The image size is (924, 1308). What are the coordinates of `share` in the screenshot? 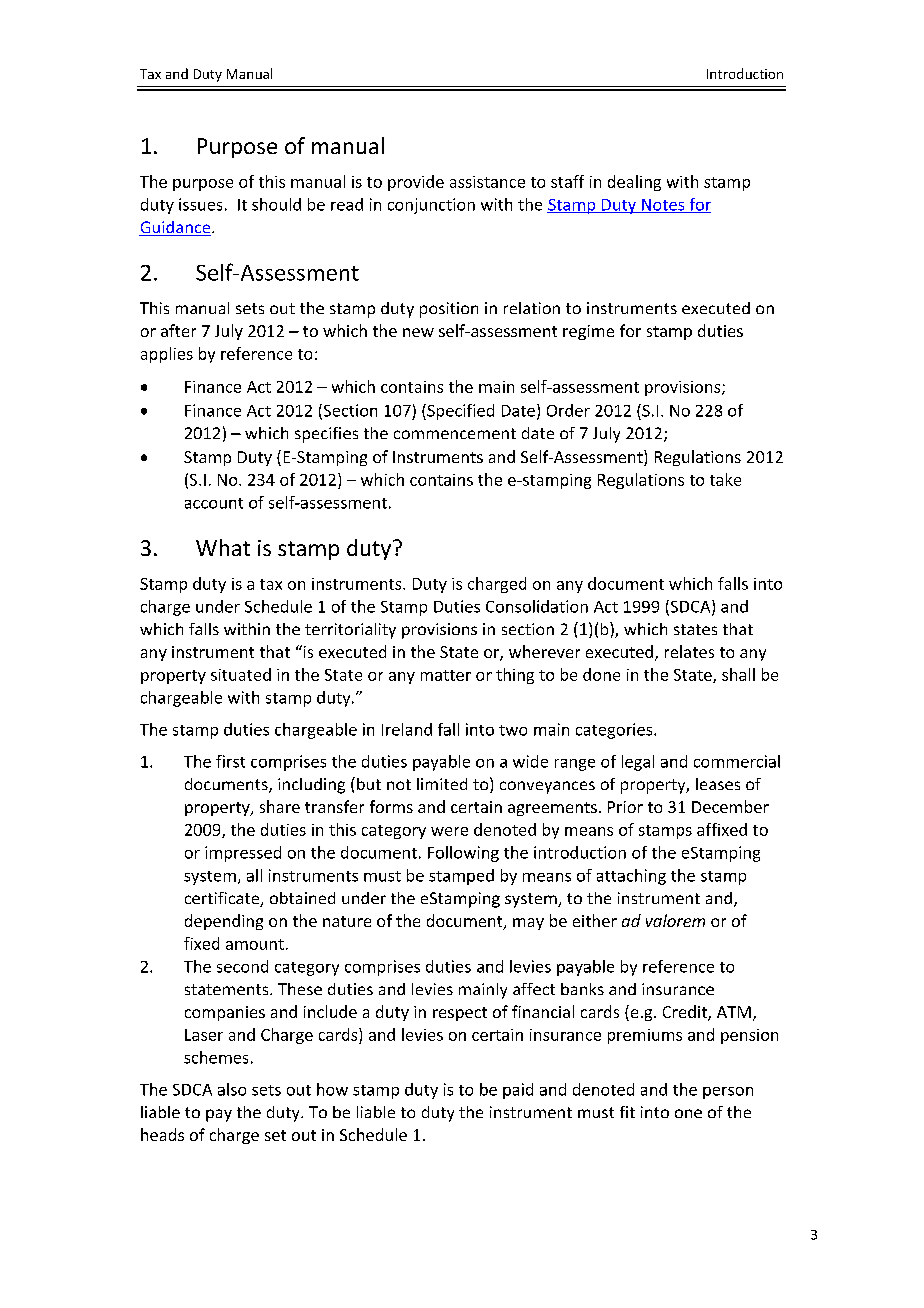 It's located at (280, 806).
